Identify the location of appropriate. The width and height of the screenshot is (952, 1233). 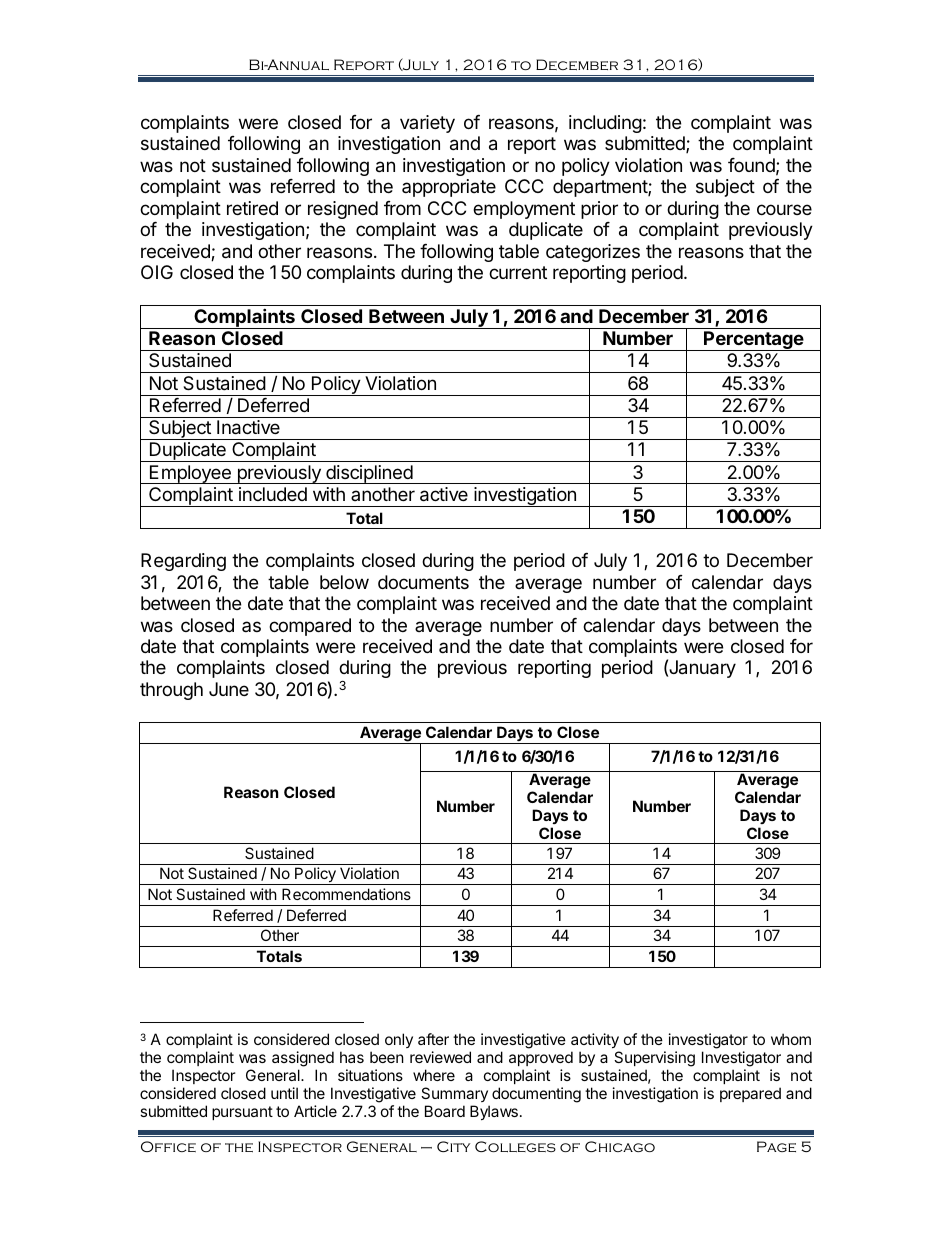
(449, 188).
